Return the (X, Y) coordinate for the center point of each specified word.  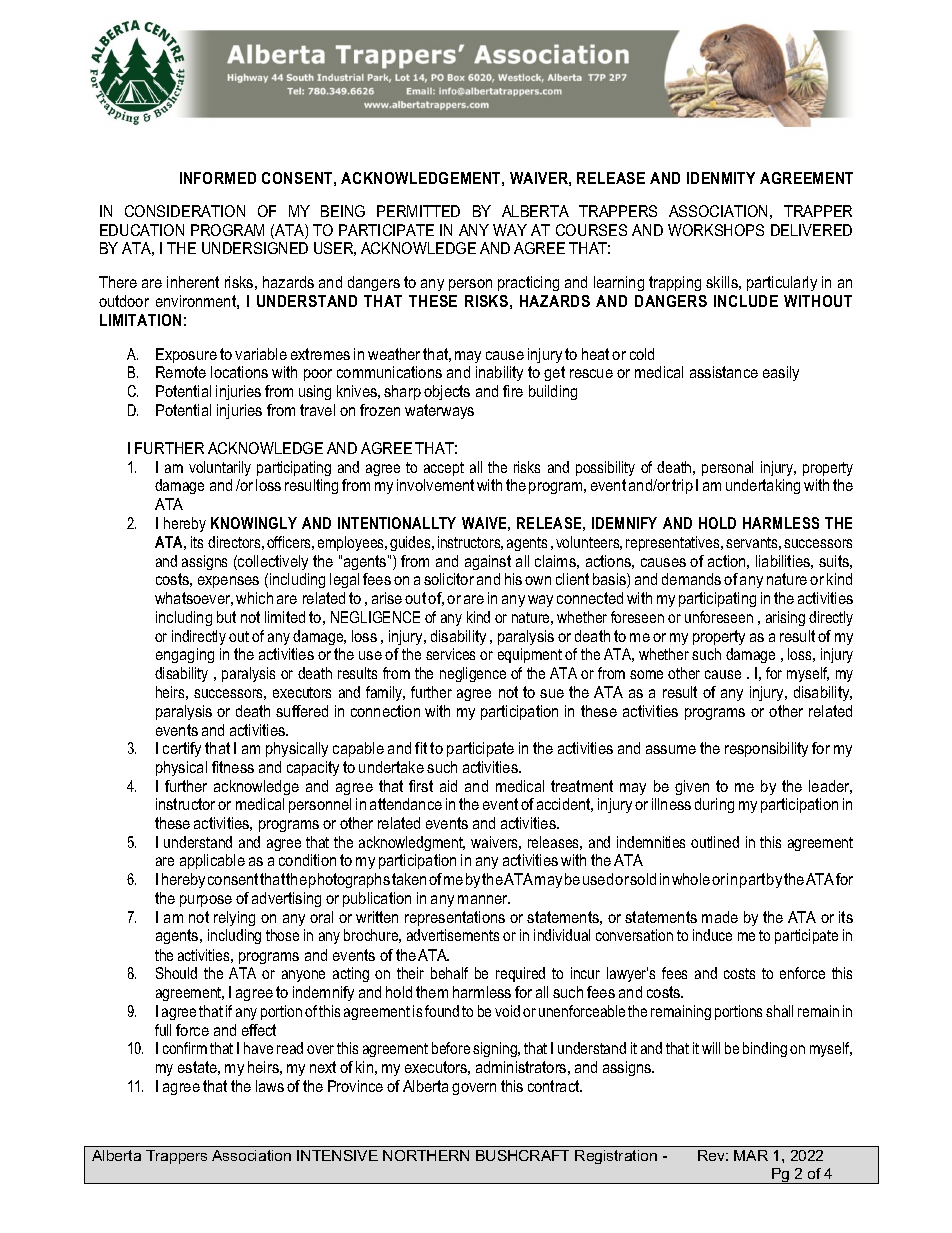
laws (270, 1086)
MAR (751, 1155)
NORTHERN (426, 1155)
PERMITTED (418, 211)
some (646, 674)
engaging (185, 655)
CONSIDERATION (185, 211)
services (450, 654)
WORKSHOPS (716, 230)
